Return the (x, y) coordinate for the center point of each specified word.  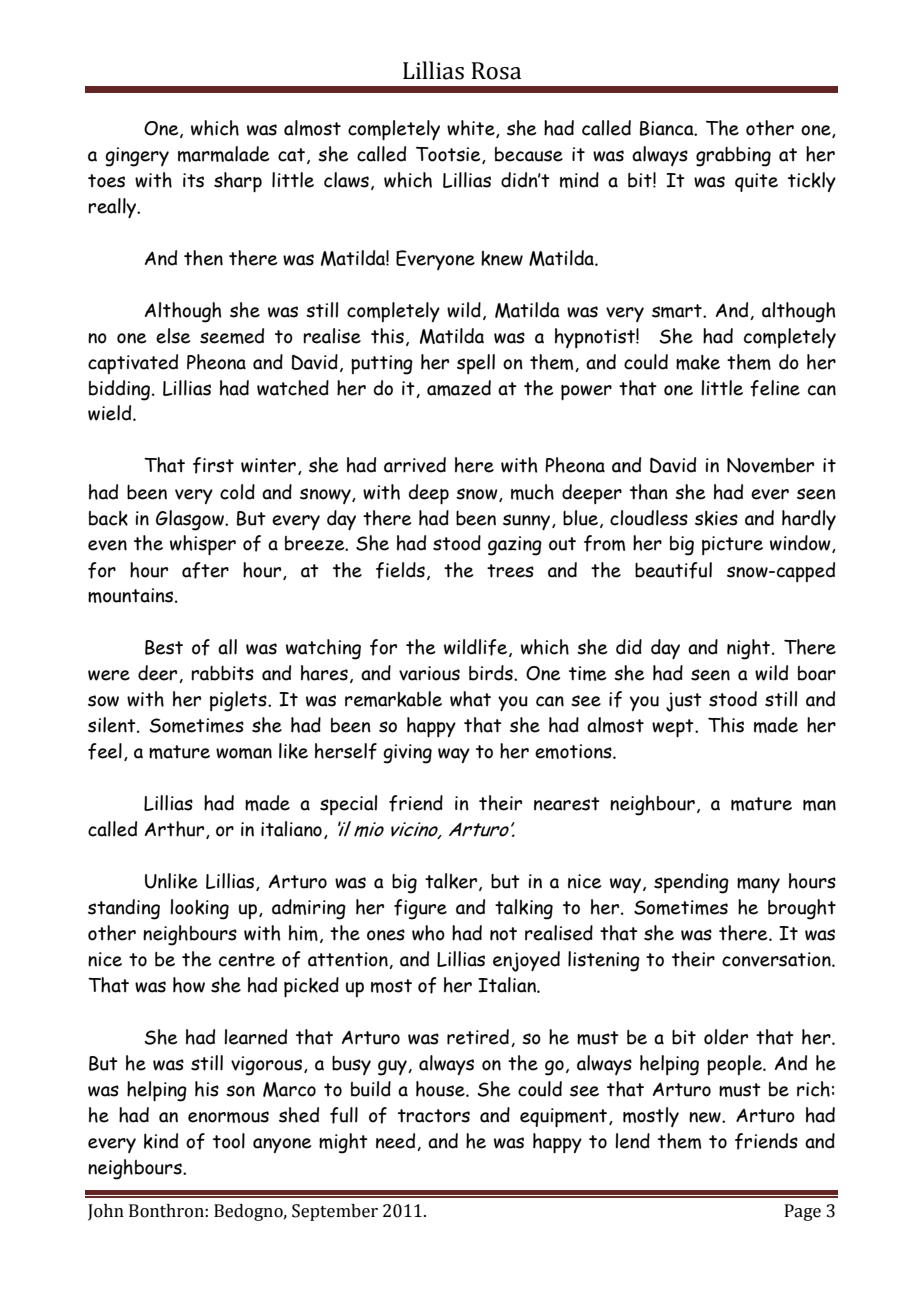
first (213, 465)
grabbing (733, 157)
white (472, 129)
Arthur (176, 830)
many (758, 885)
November (770, 465)
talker (451, 881)
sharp (238, 182)
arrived (415, 465)
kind (161, 1141)
